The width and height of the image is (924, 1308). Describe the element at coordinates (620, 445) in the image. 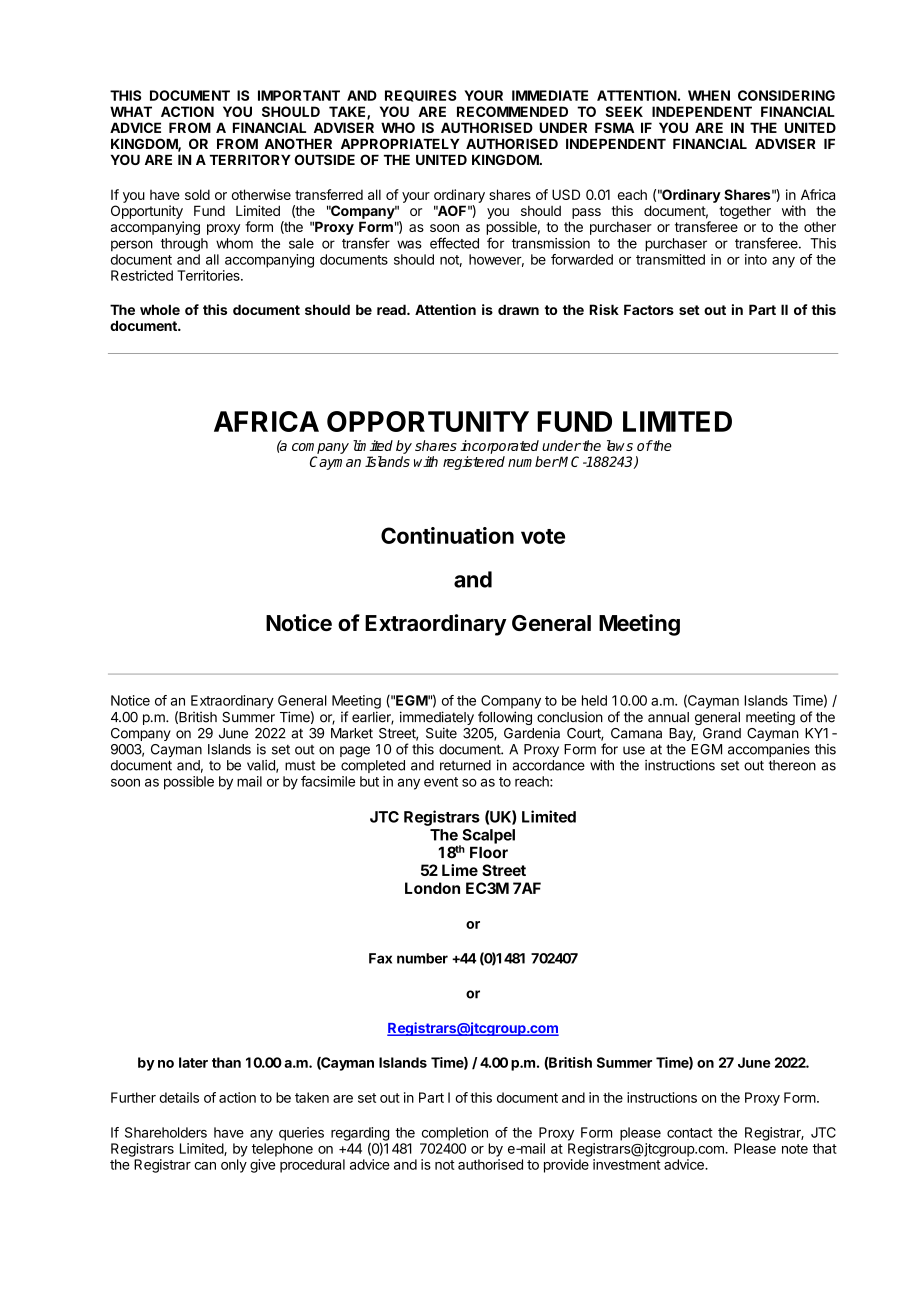

I see `laws` at that location.
